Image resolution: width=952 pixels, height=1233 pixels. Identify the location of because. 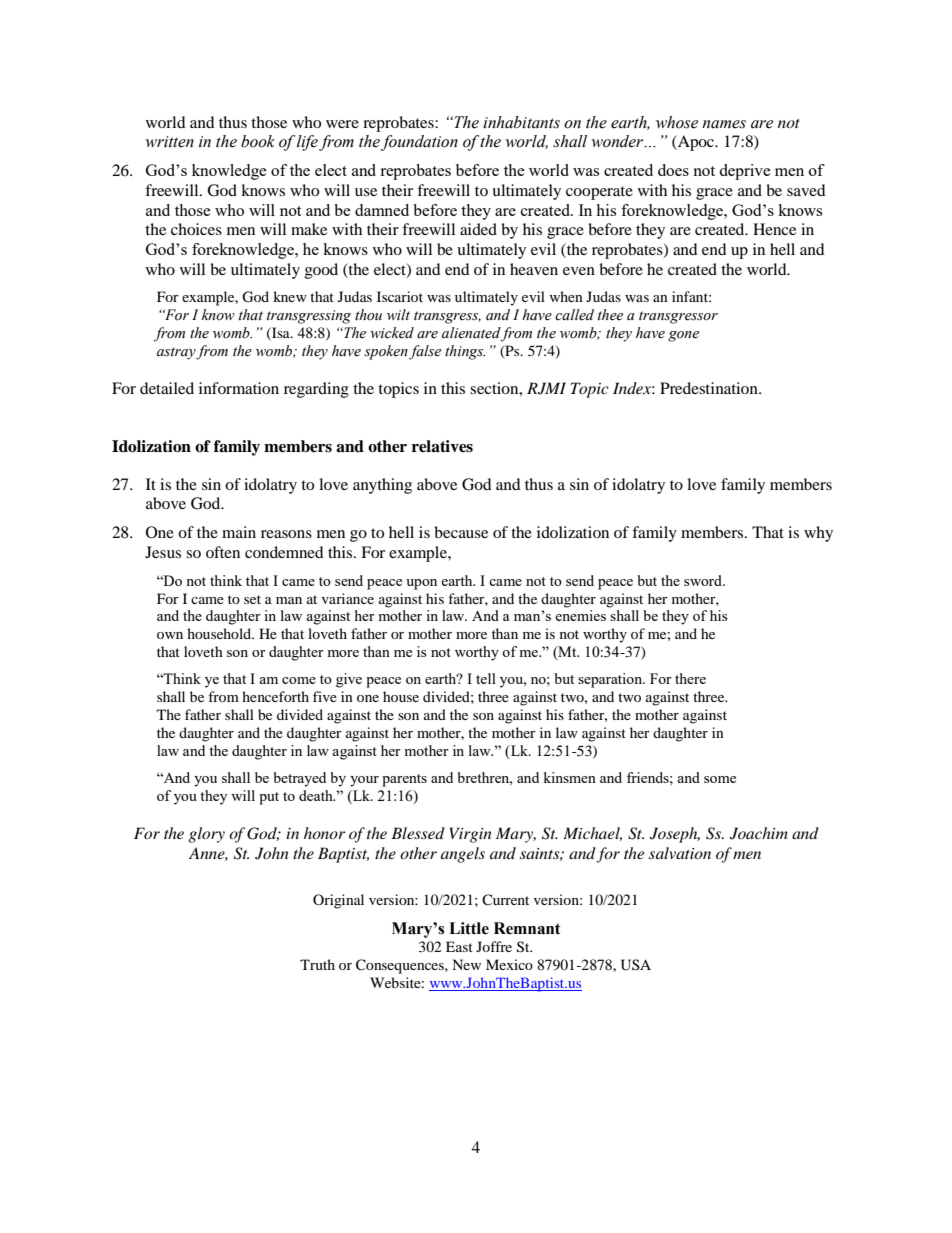
(461, 532).
